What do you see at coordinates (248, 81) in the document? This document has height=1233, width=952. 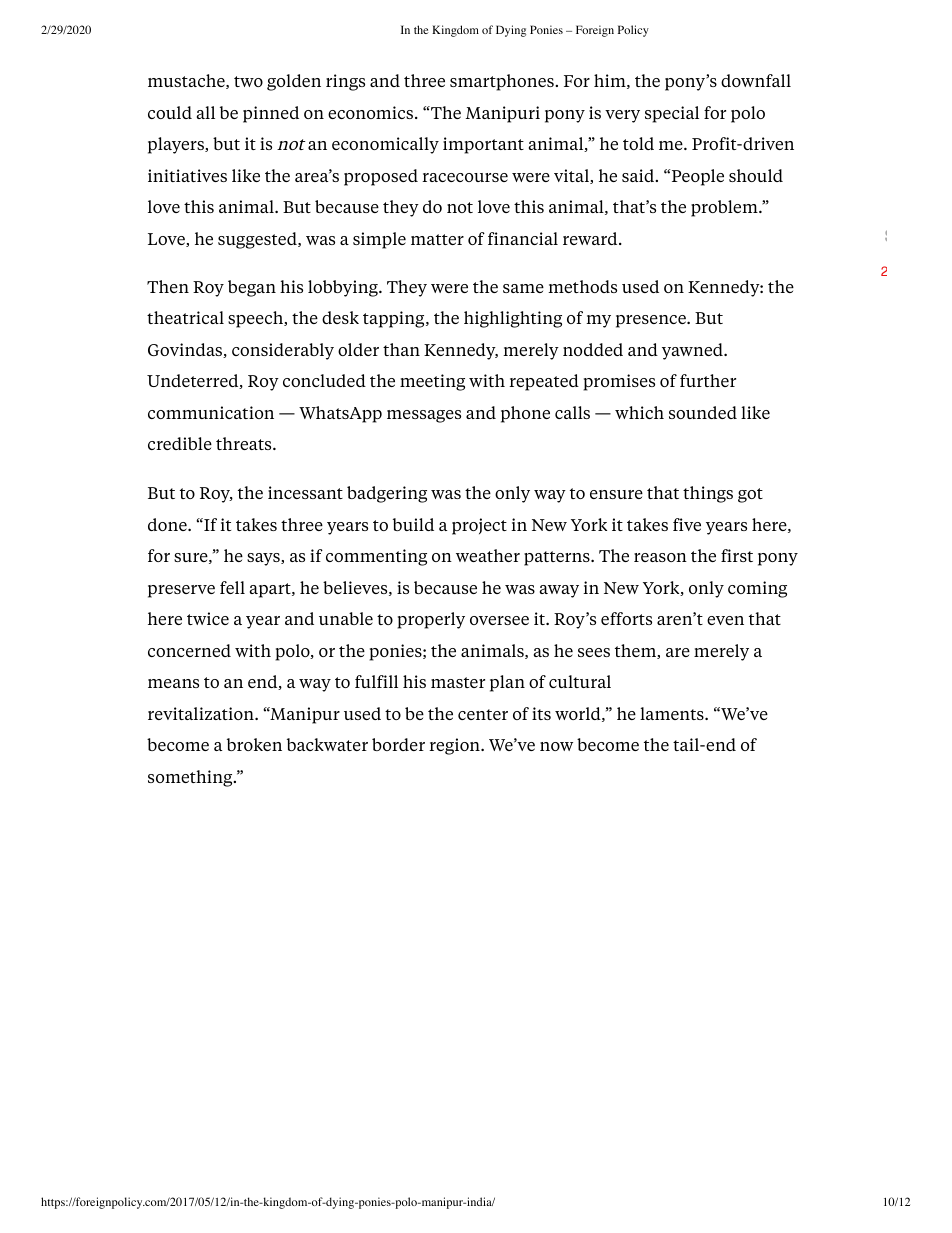 I see `two` at bounding box center [248, 81].
